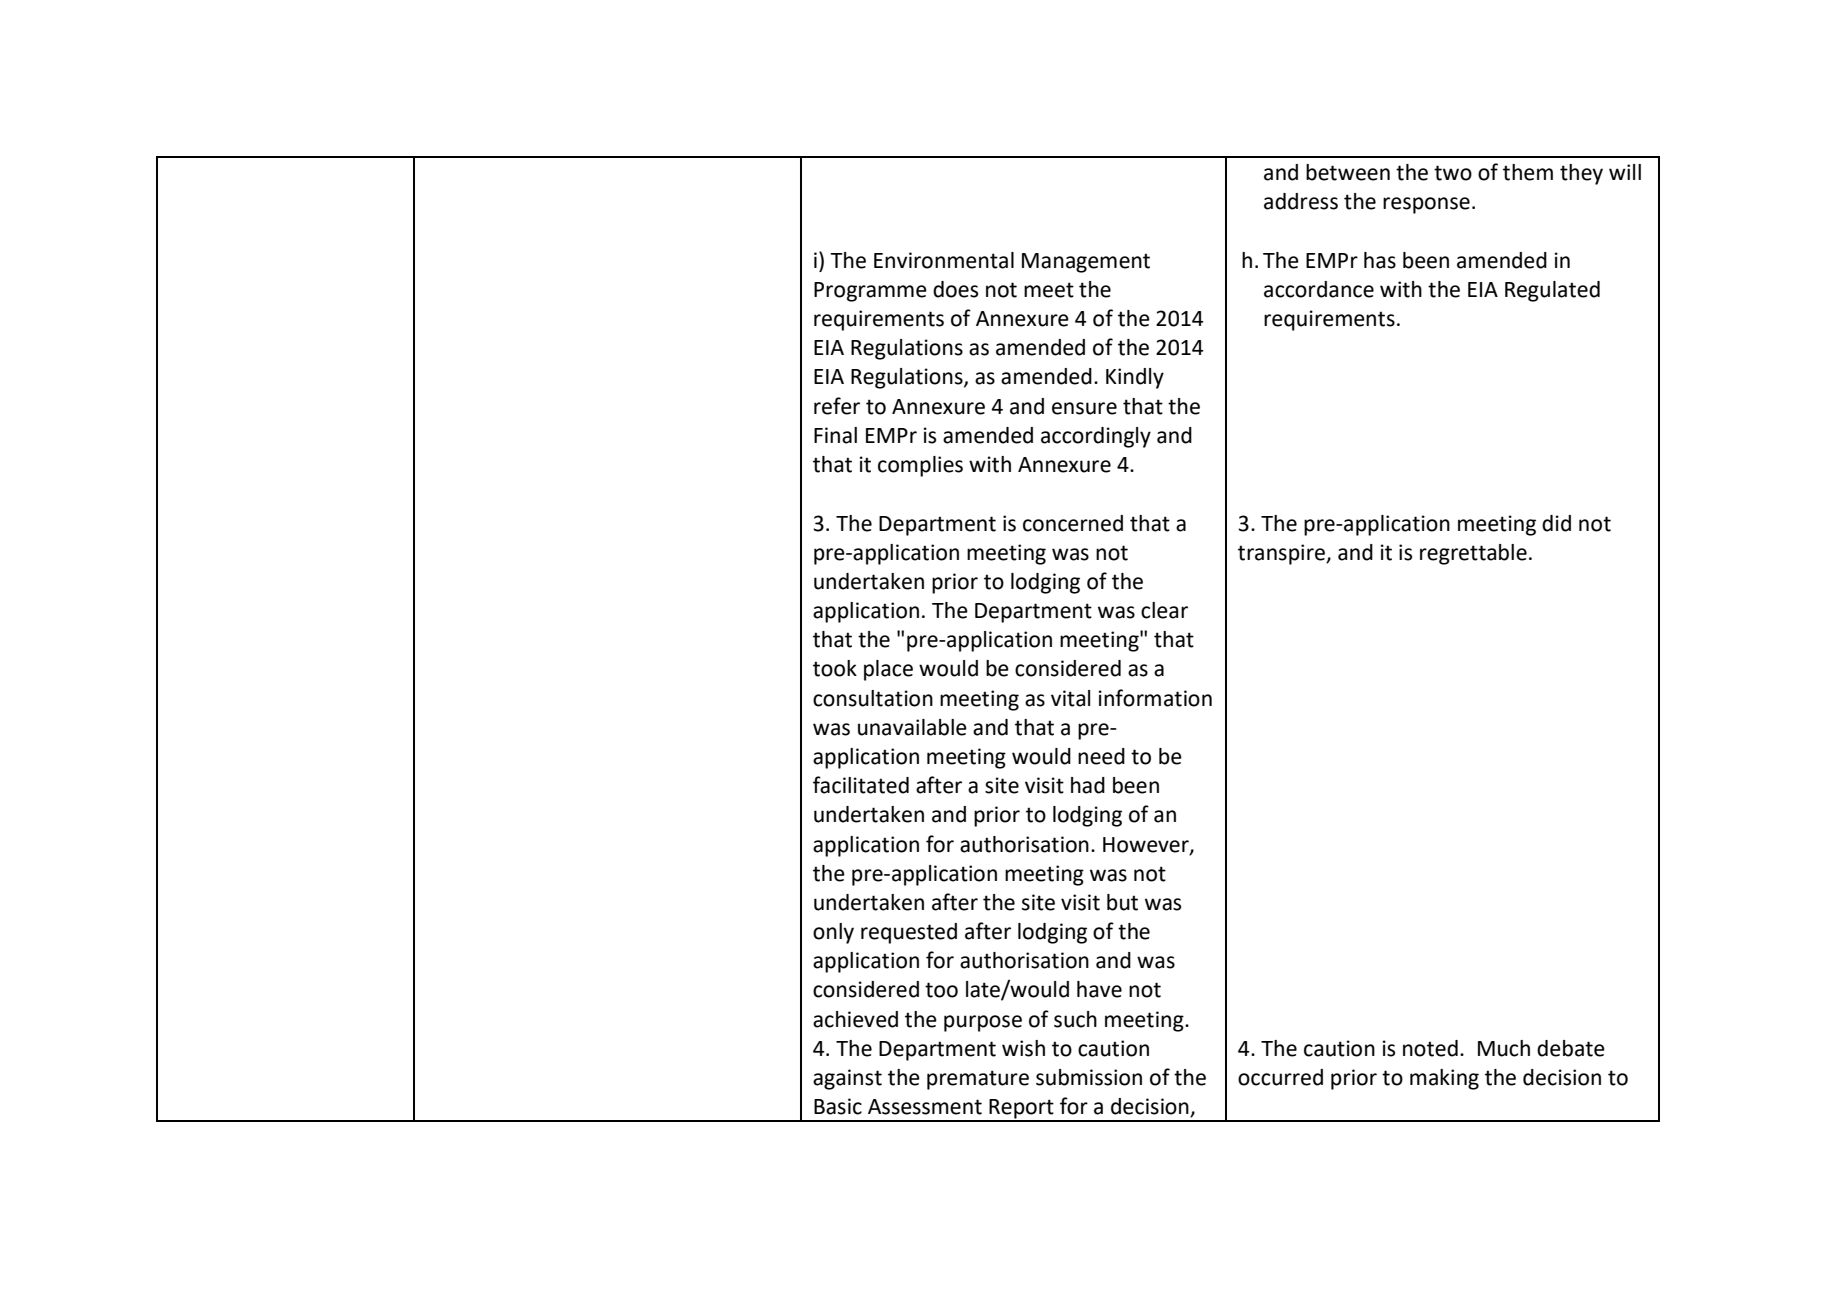 This screenshot has width=1830, height=1294. I want to click on refer, so click(837, 406).
